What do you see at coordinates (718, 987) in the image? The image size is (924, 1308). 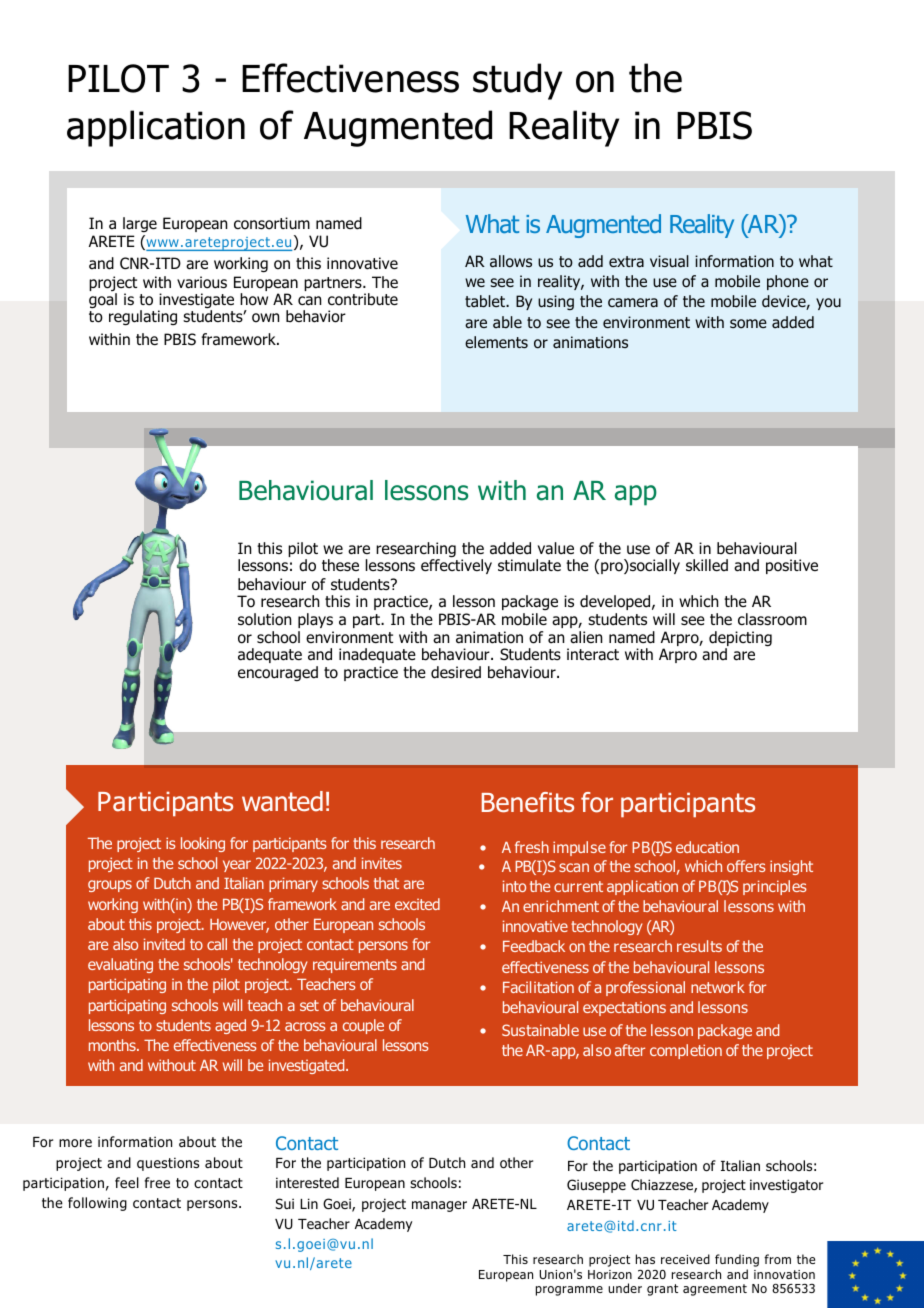 I see `network` at bounding box center [718, 987].
